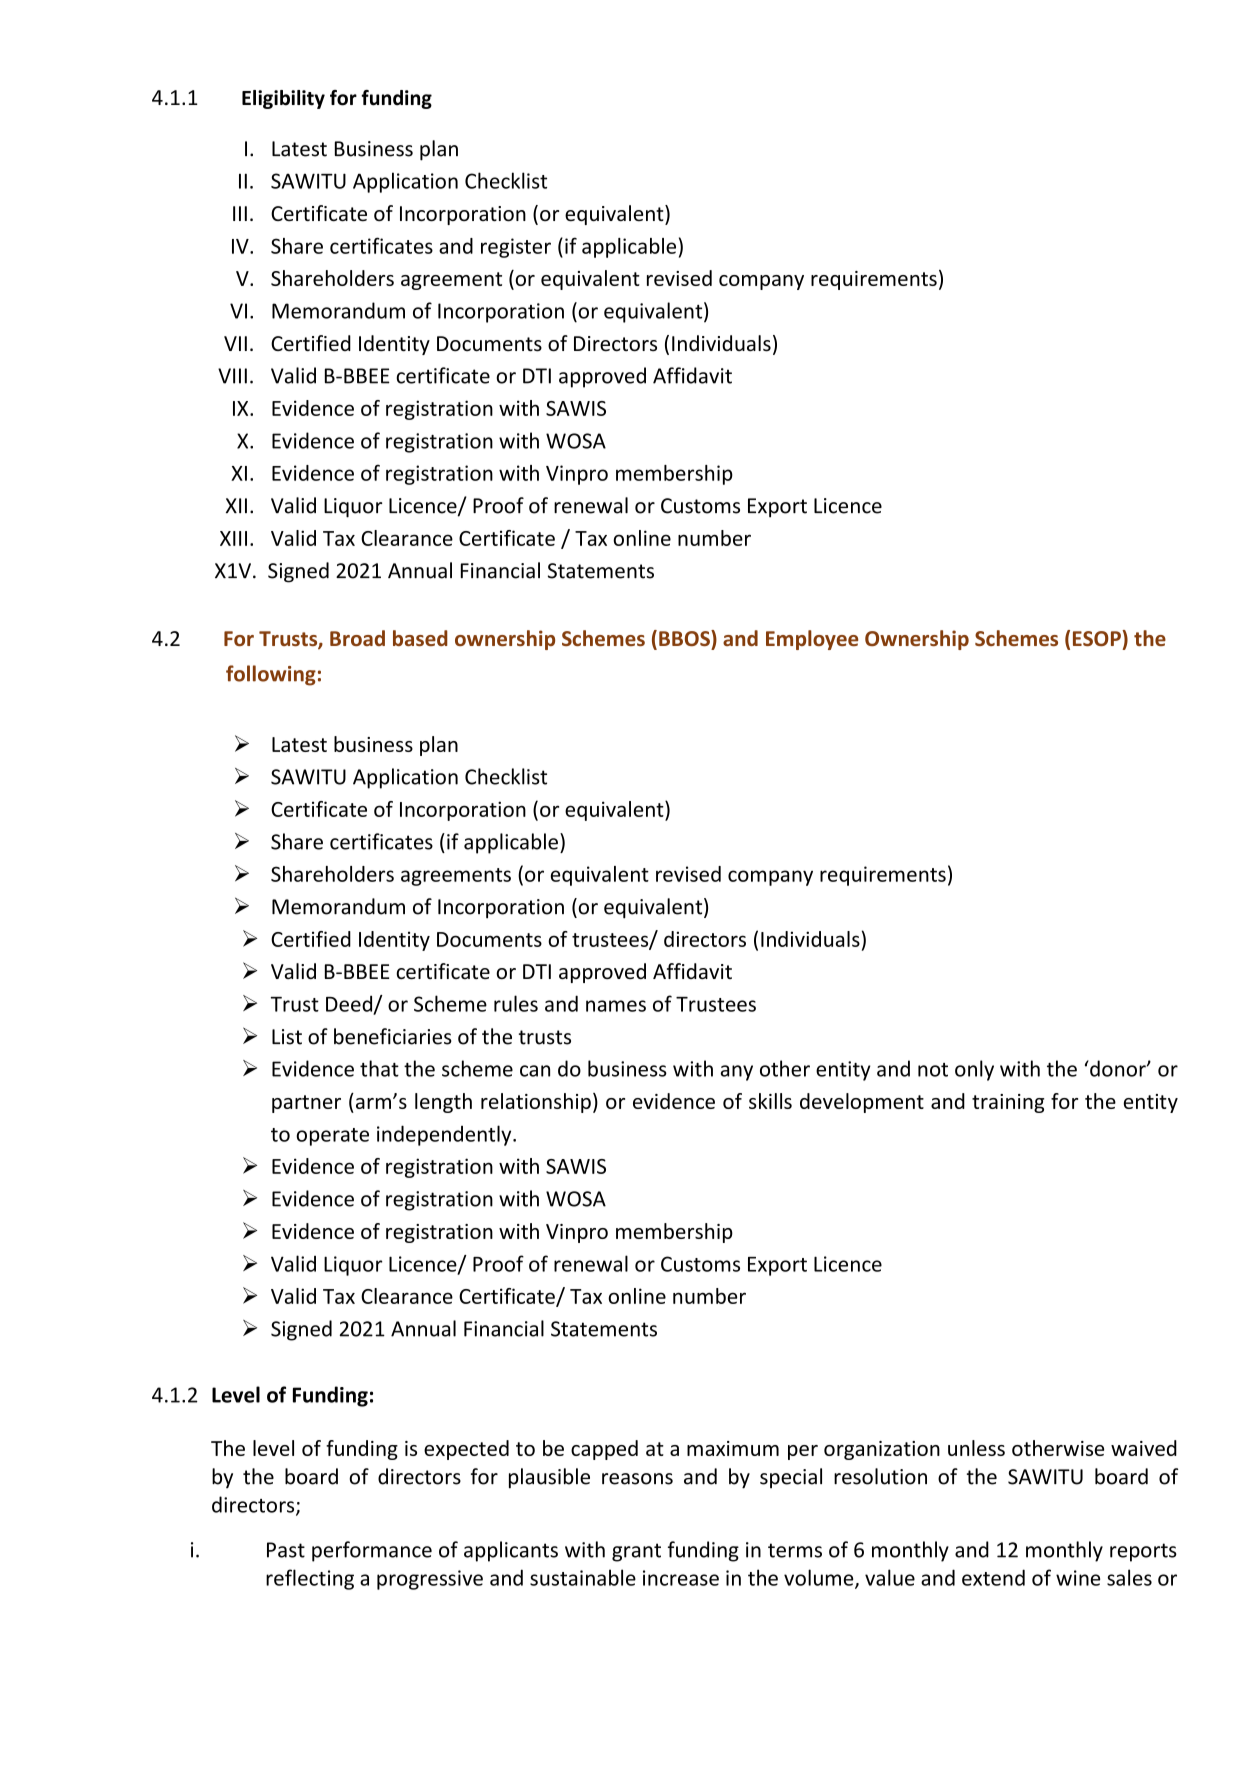  What do you see at coordinates (974, 1070) in the screenshot?
I see `only` at bounding box center [974, 1070].
